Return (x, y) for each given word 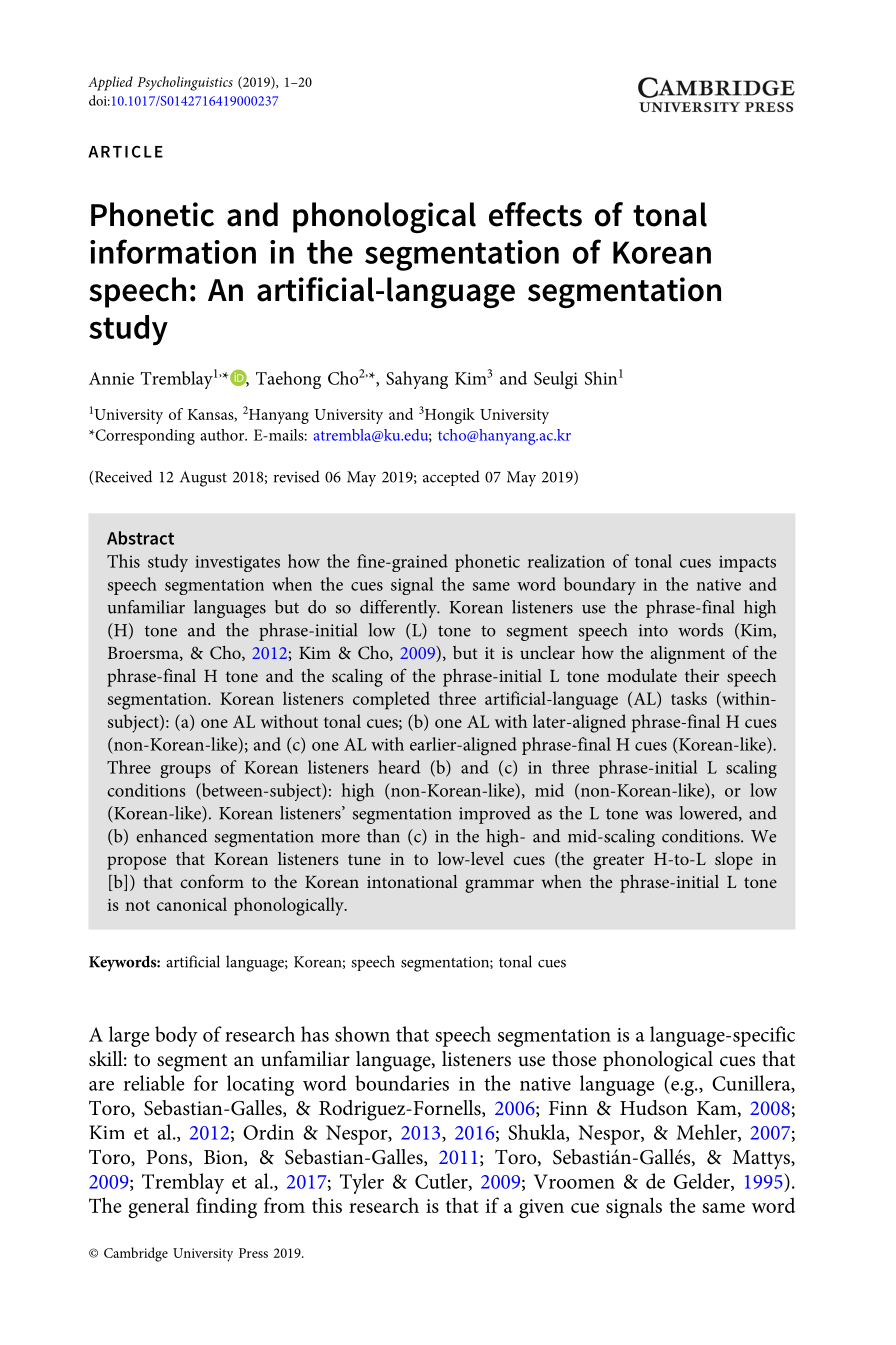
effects (535, 214)
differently (399, 609)
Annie (111, 378)
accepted (451, 478)
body (176, 1036)
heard (399, 767)
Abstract (140, 538)
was (658, 815)
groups (185, 771)
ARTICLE (125, 151)
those (574, 1059)
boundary (600, 586)
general (158, 1208)
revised (297, 476)
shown (362, 1034)
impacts (747, 563)
